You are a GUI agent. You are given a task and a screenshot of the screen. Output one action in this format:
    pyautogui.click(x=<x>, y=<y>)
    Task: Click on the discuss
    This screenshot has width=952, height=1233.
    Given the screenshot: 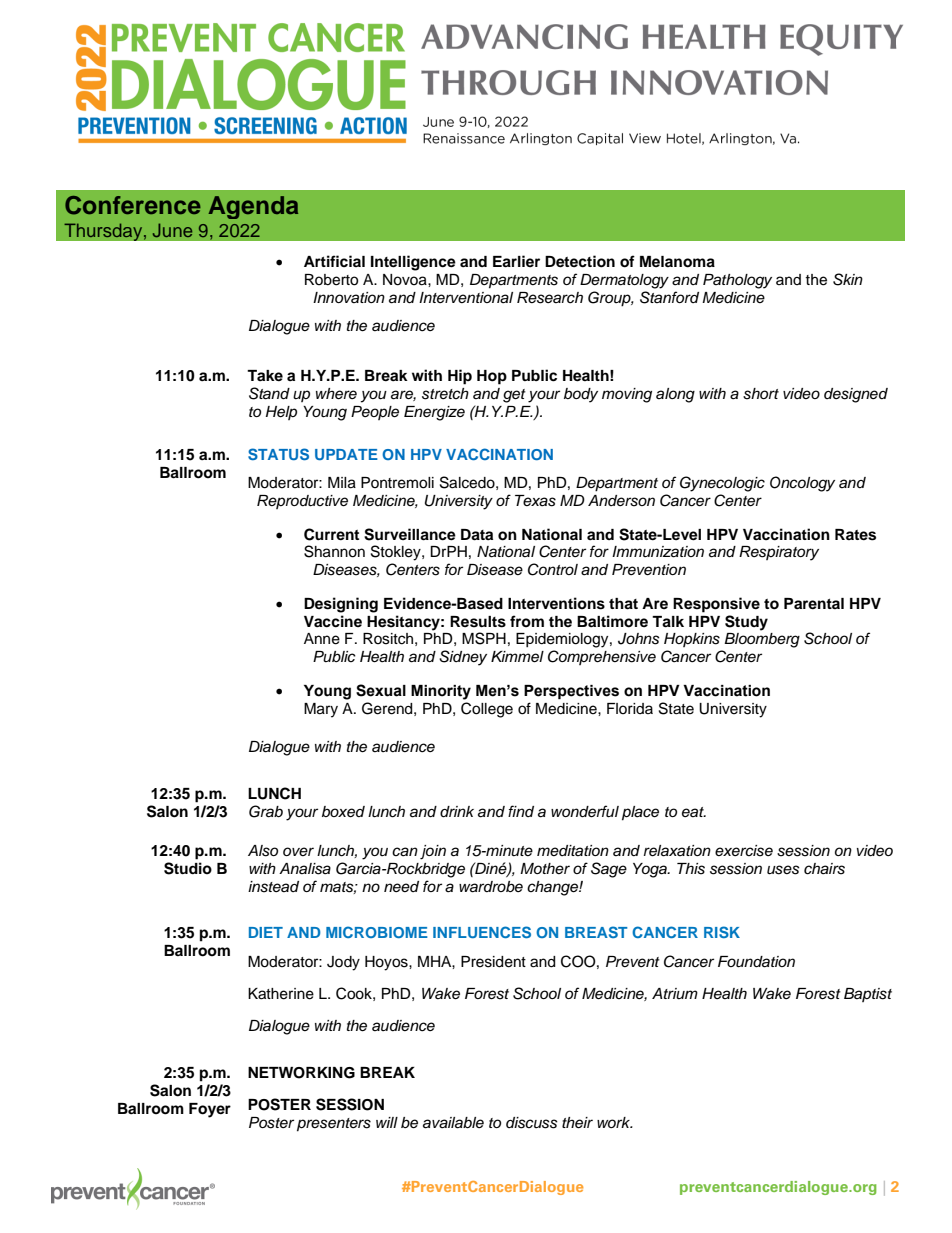 What is the action you would take?
    pyautogui.click(x=532, y=1123)
